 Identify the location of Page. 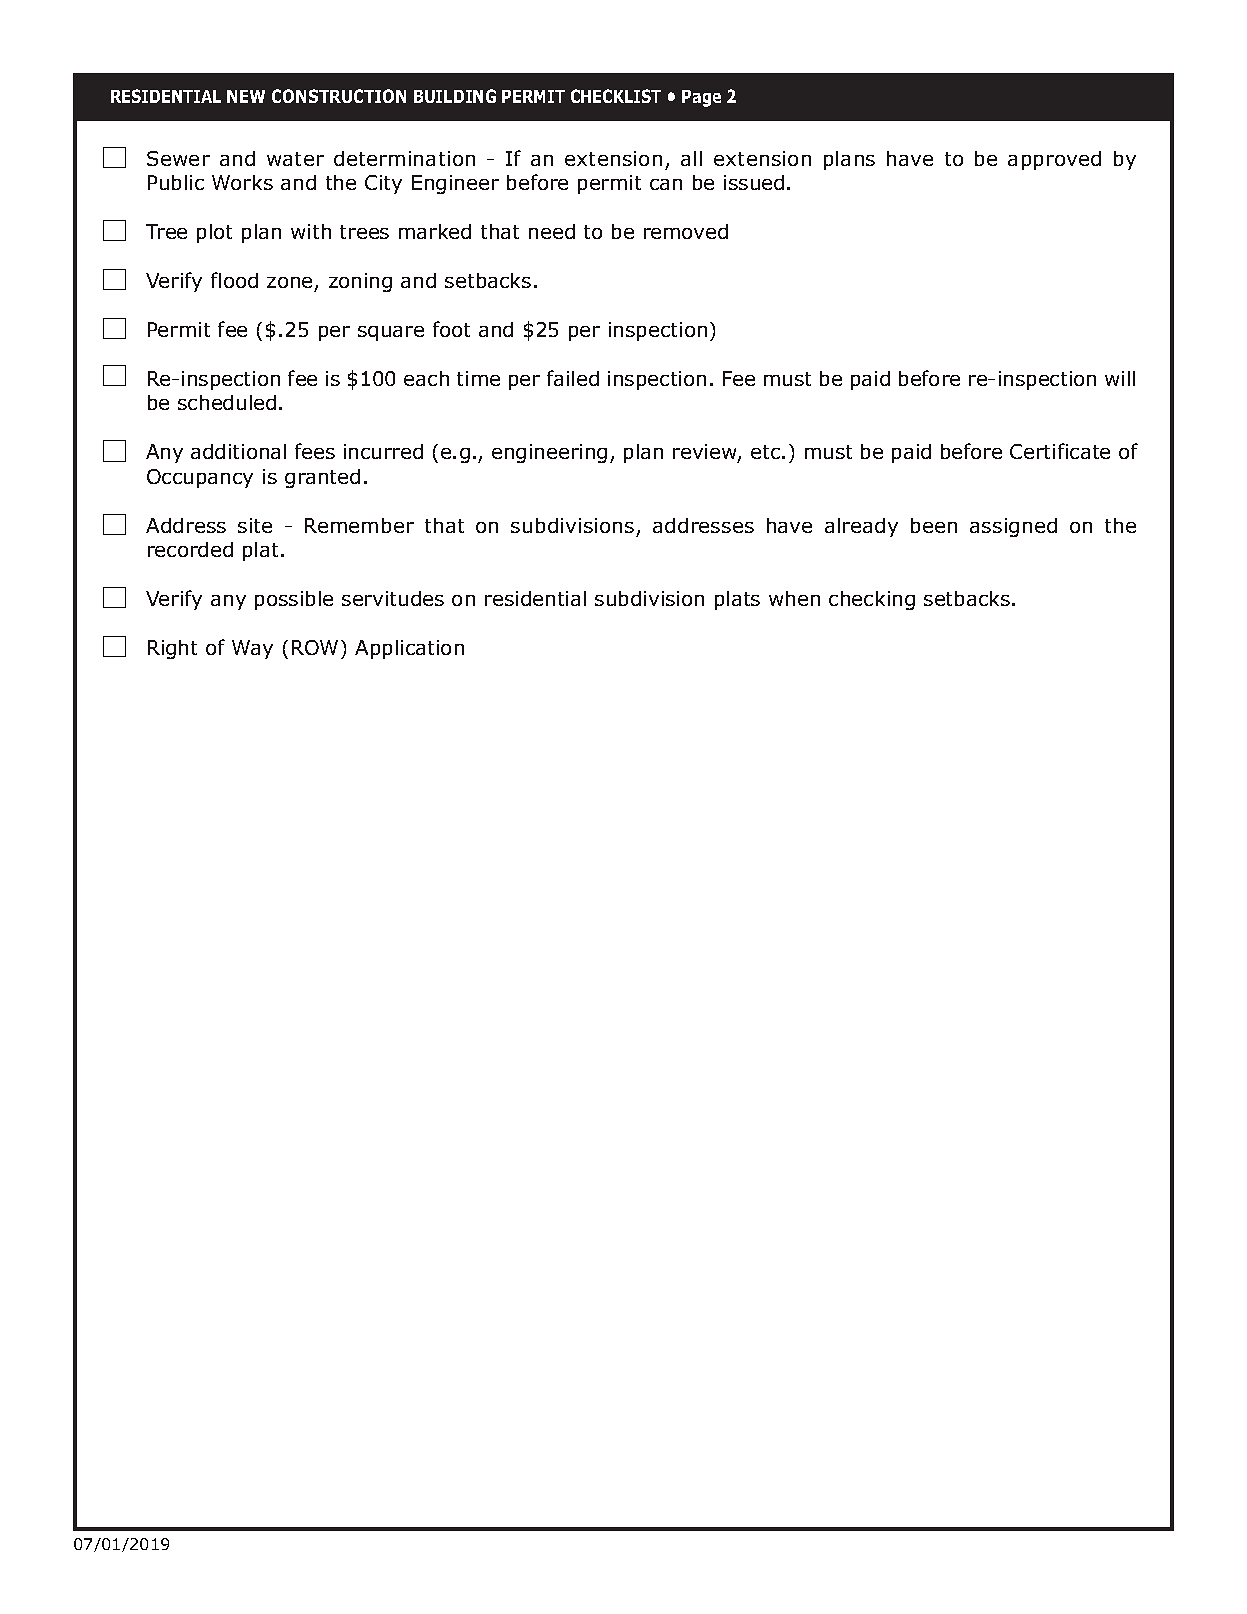
(701, 98).
